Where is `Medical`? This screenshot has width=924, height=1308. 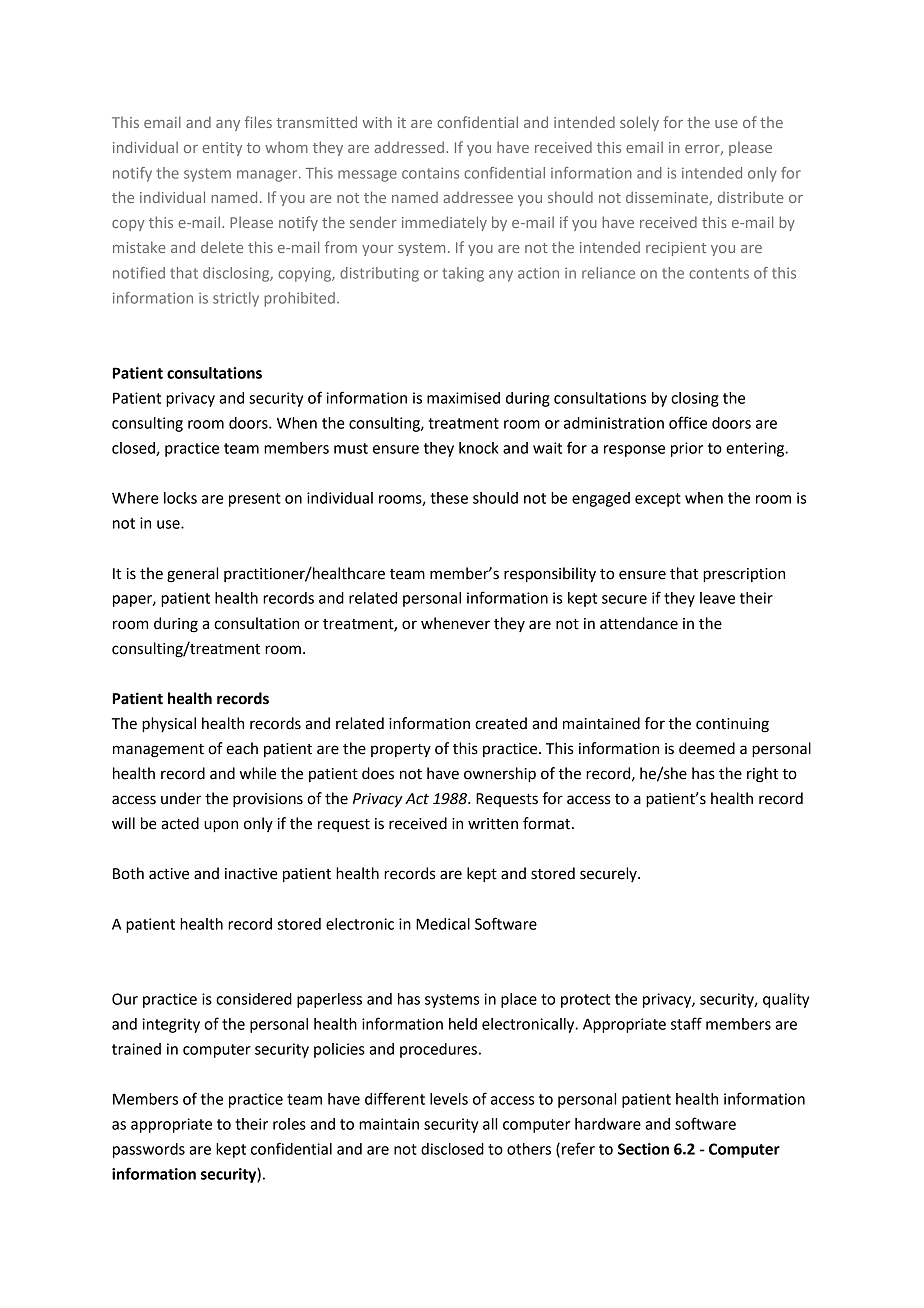 Medical is located at coordinates (443, 924).
